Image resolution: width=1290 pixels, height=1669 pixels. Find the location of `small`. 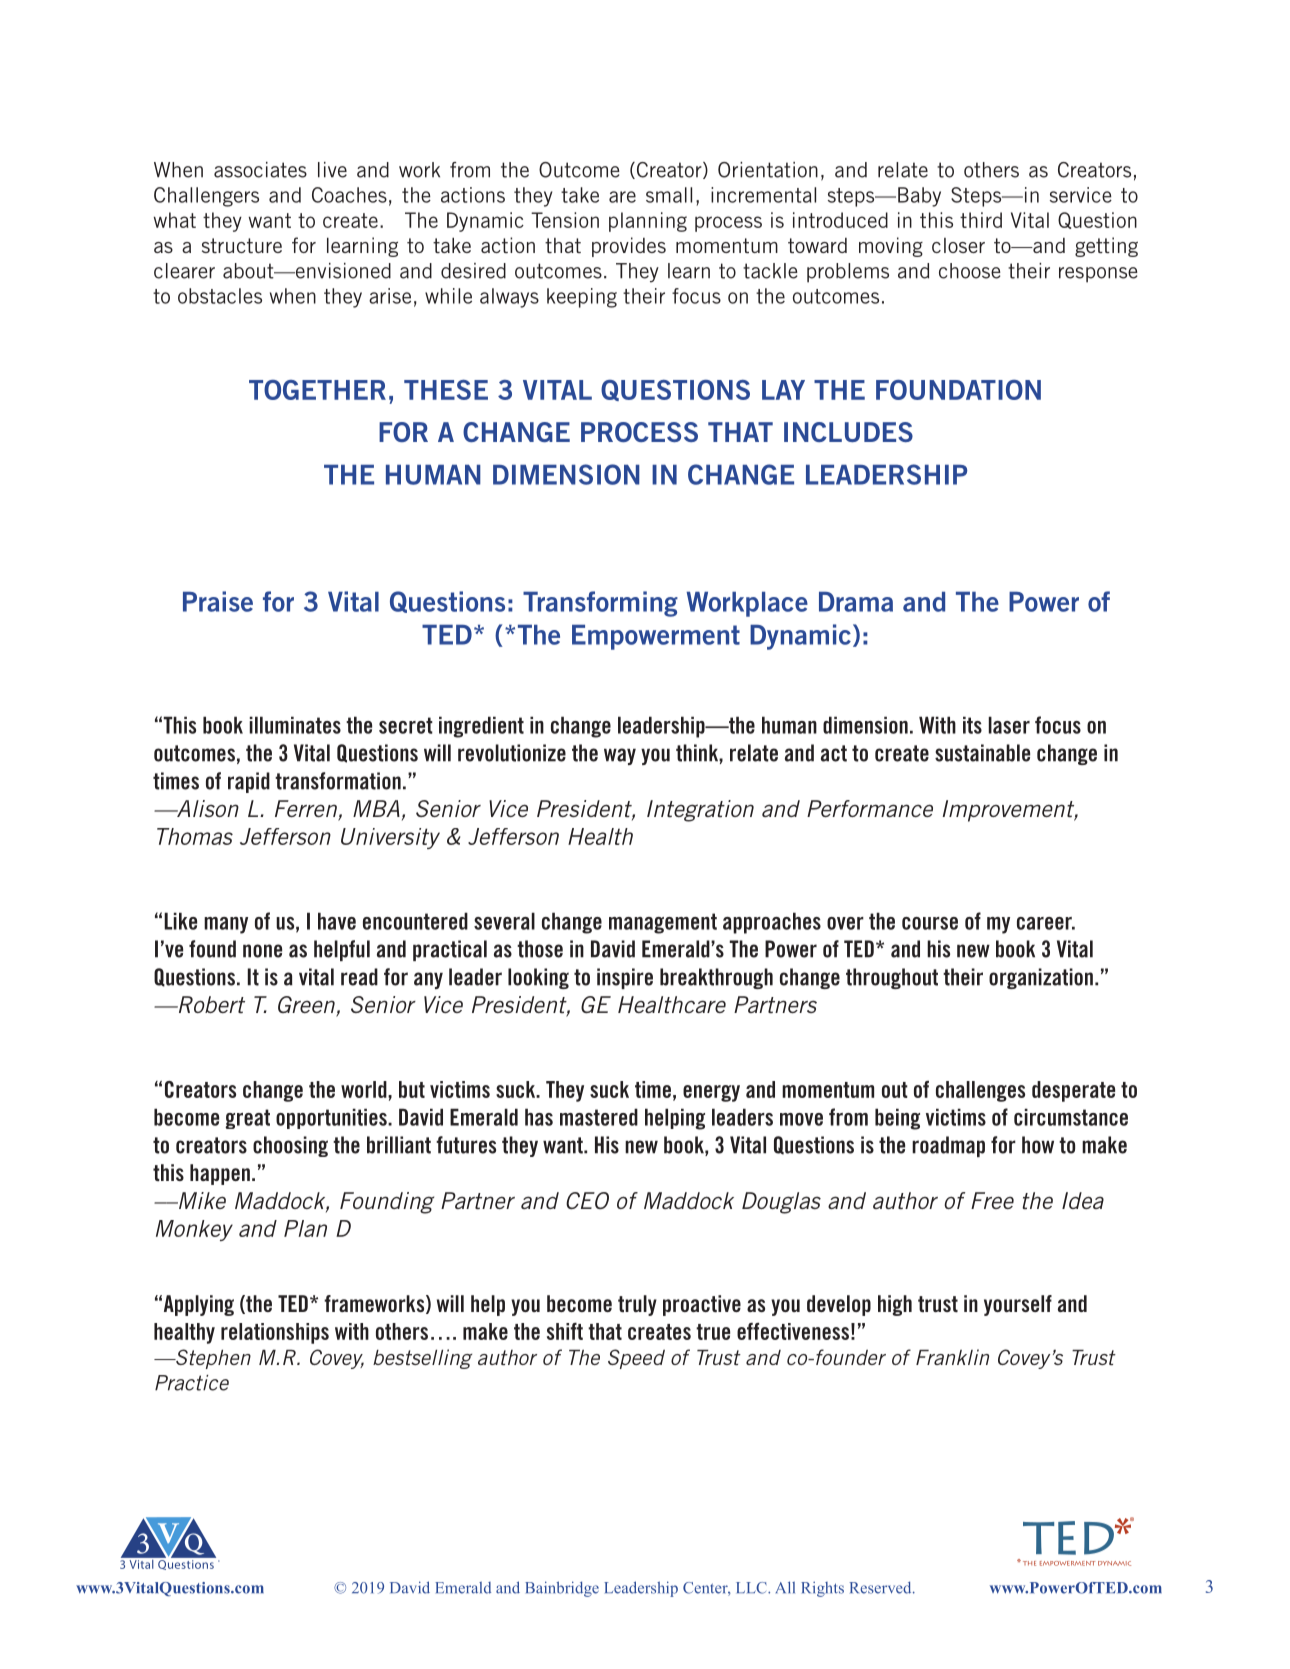

small is located at coordinates (669, 195).
